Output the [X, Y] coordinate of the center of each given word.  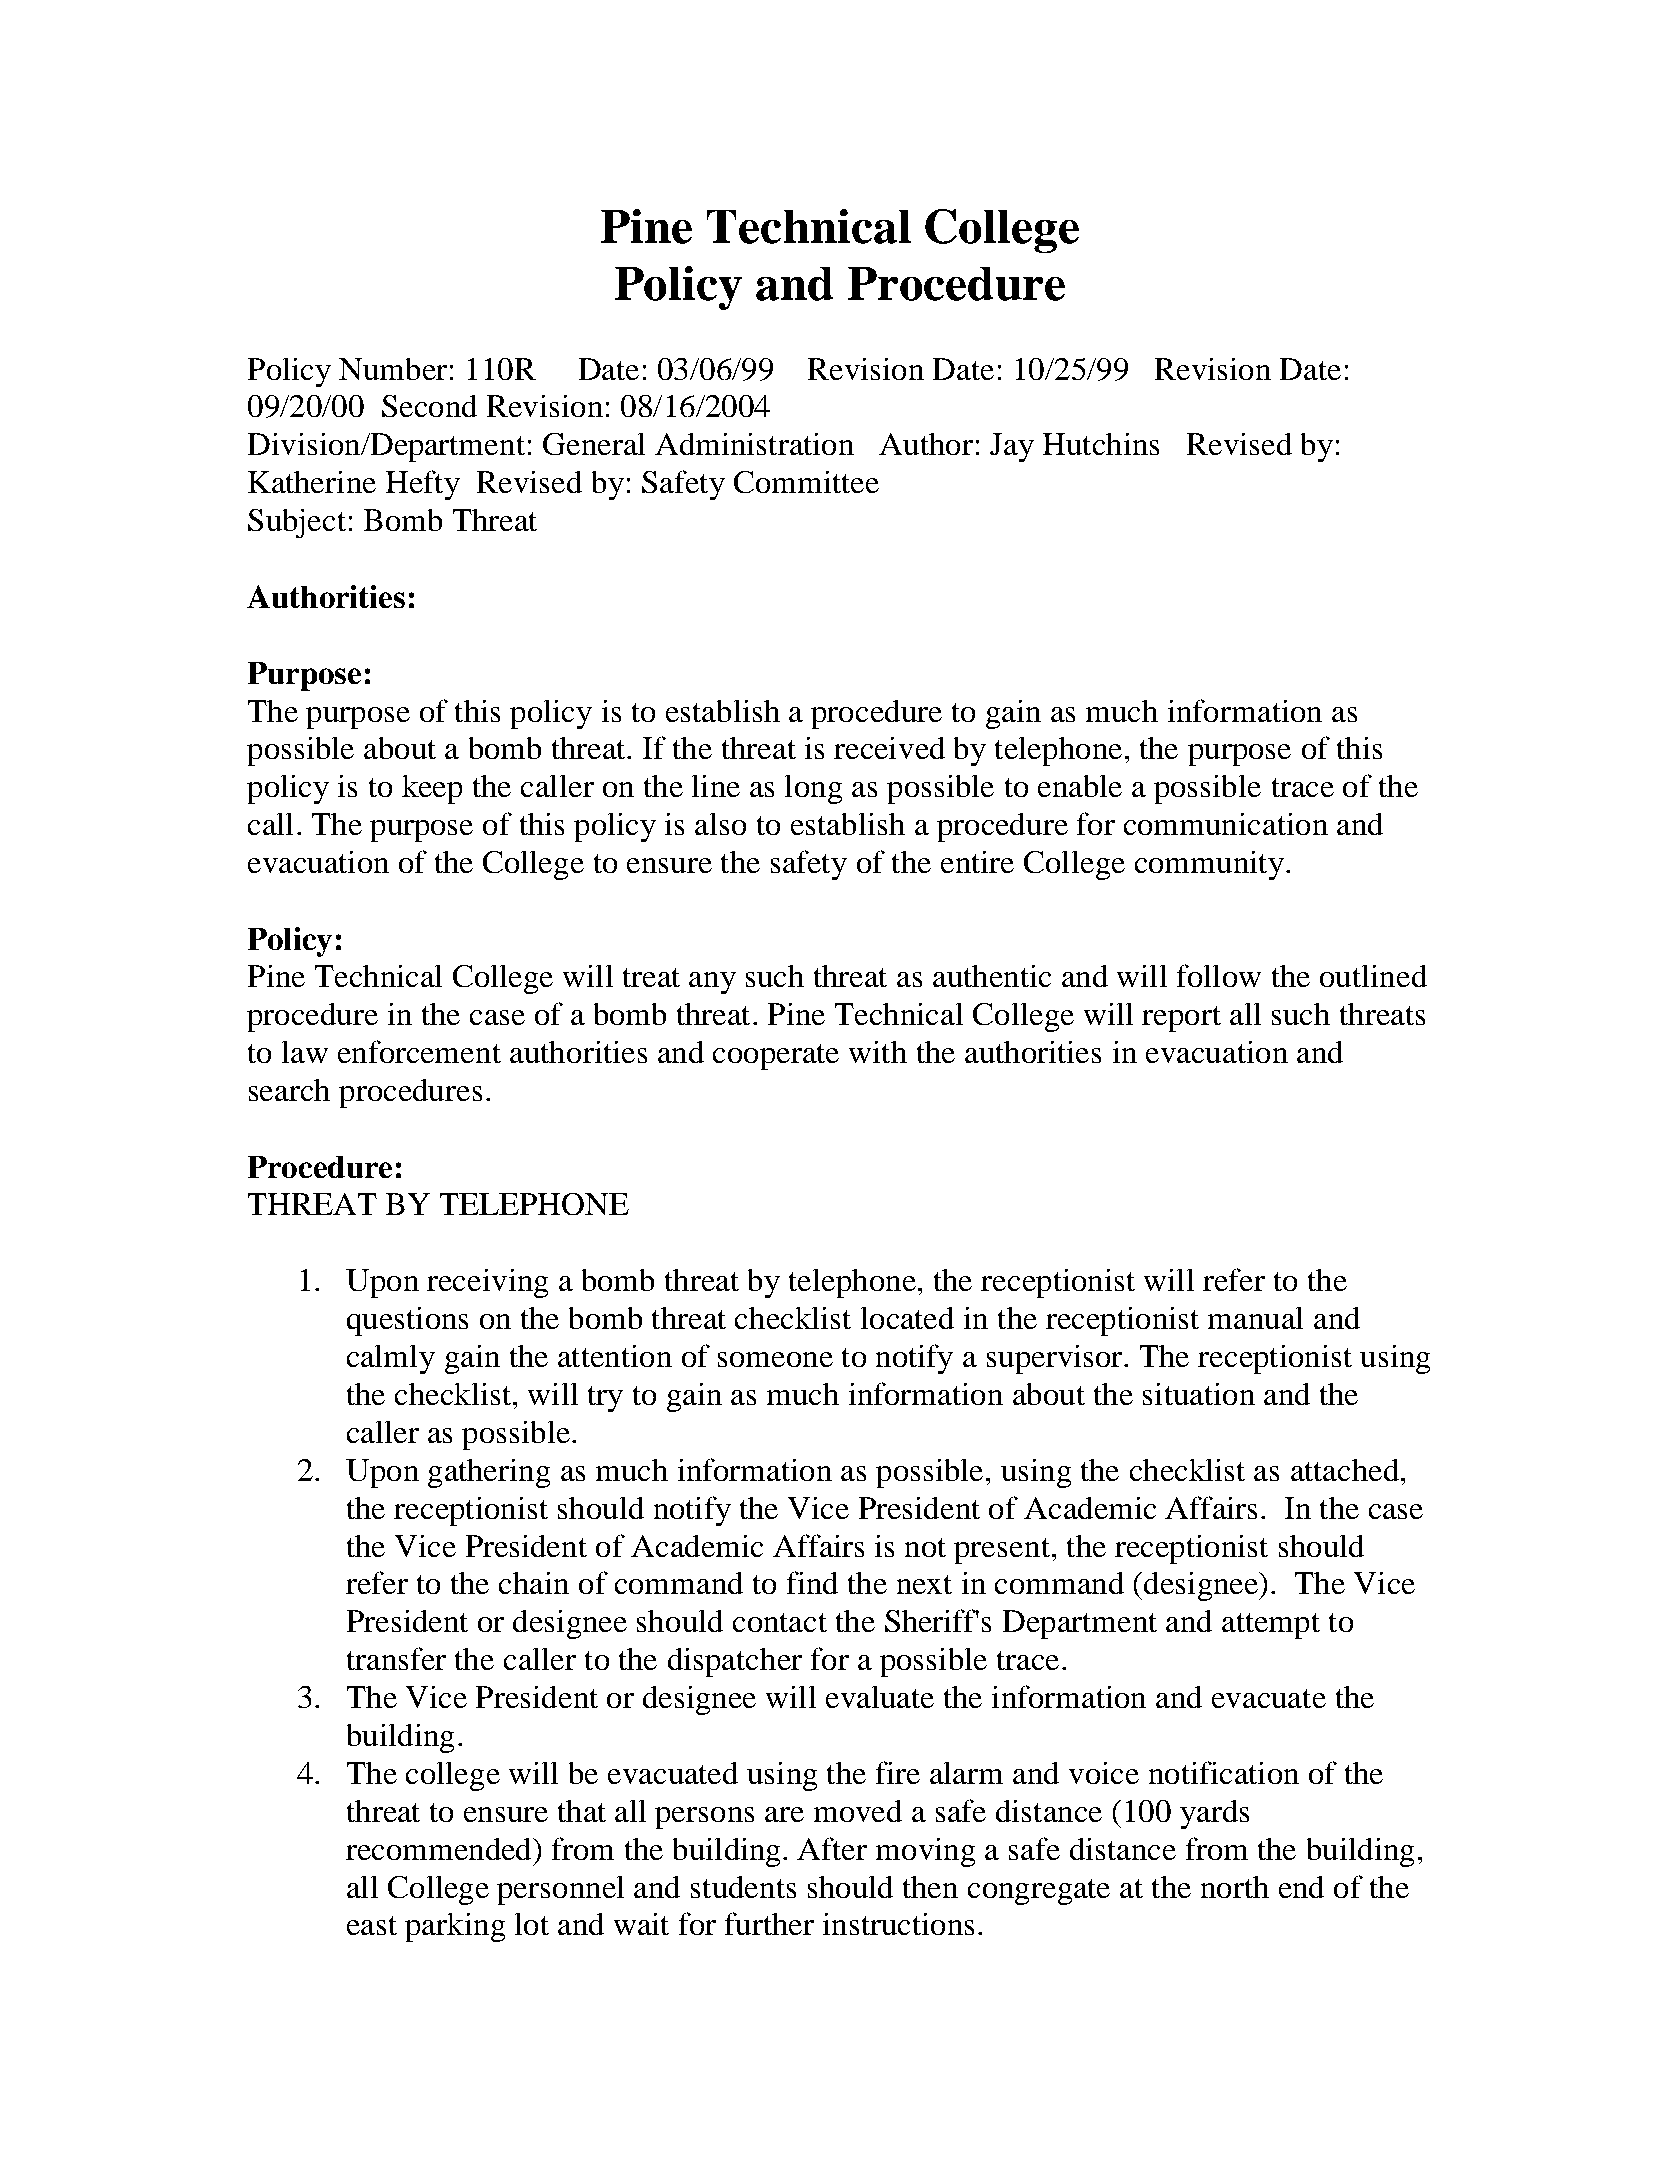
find [812, 1582]
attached [1345, 1470]
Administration [754, 444]
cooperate [776, 1057]
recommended [440, 1849]
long [813, 789]
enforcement [419, 1051]
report [1181, 1019]
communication [1226, 824]
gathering [489, 1473]
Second [429, 406]
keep [432, 789]
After [832, 1848]
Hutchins [1101, 444]
